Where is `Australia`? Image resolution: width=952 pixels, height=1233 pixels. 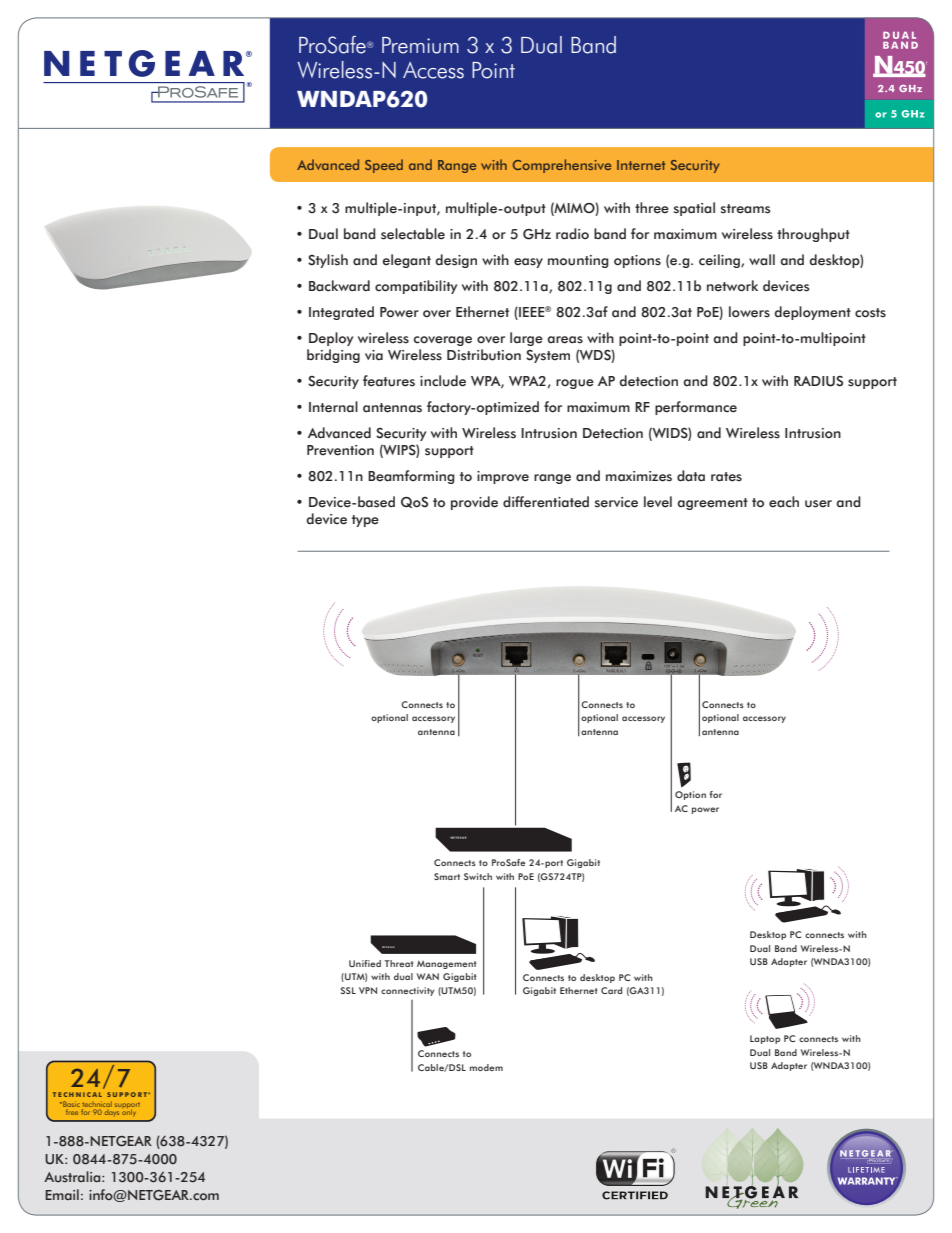 Australia is located at coordinates (73, 1177).
